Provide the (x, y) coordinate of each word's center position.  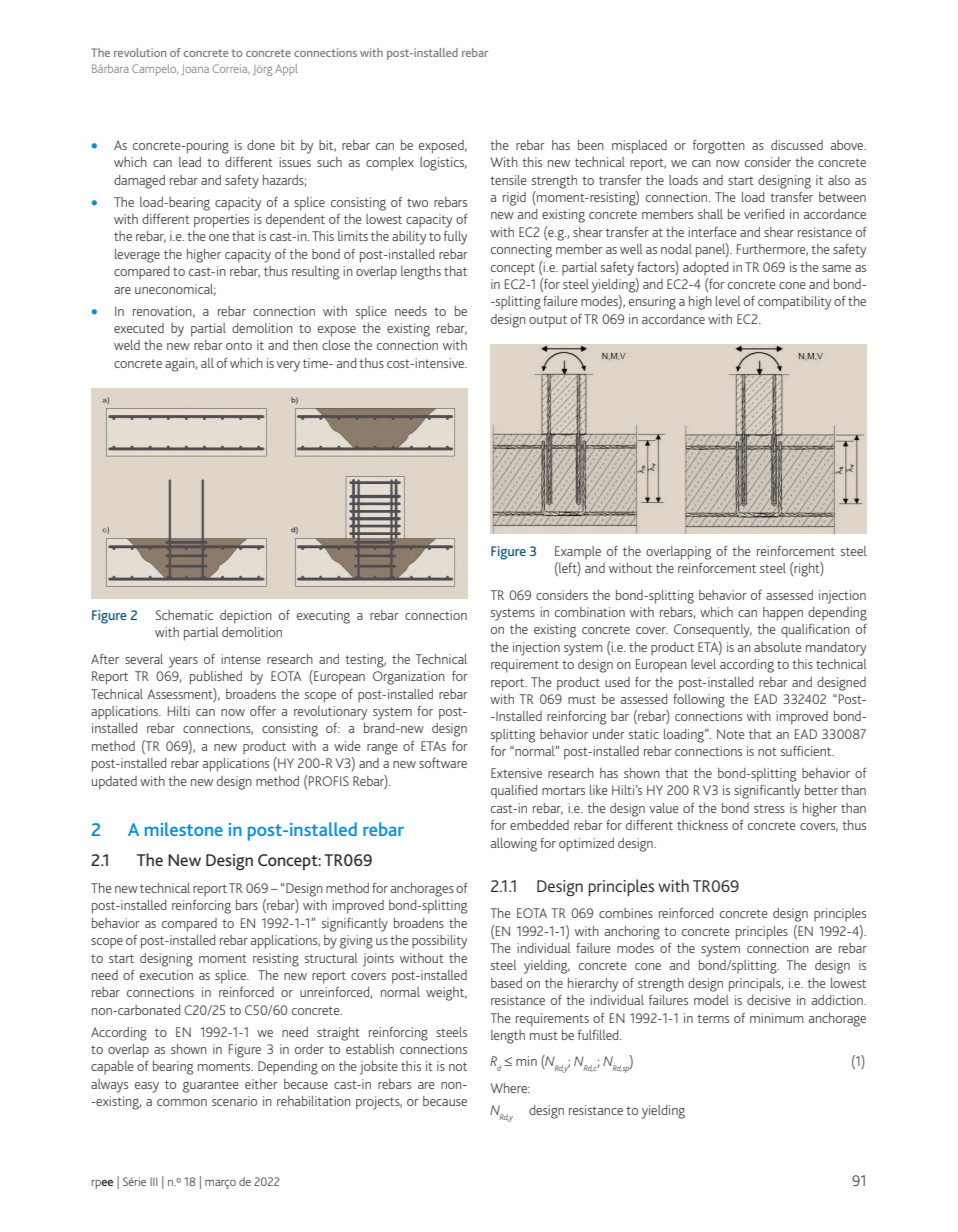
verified (764, 214)
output (548, 321)
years (183, 662)
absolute (778, 647)
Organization (409, 678)
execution (166, 975)
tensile (508, 180)
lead (190, 162)
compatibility (794, 303)
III (154, 1181)
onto (239, 345)
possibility (439, 942)
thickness (702, 825)
